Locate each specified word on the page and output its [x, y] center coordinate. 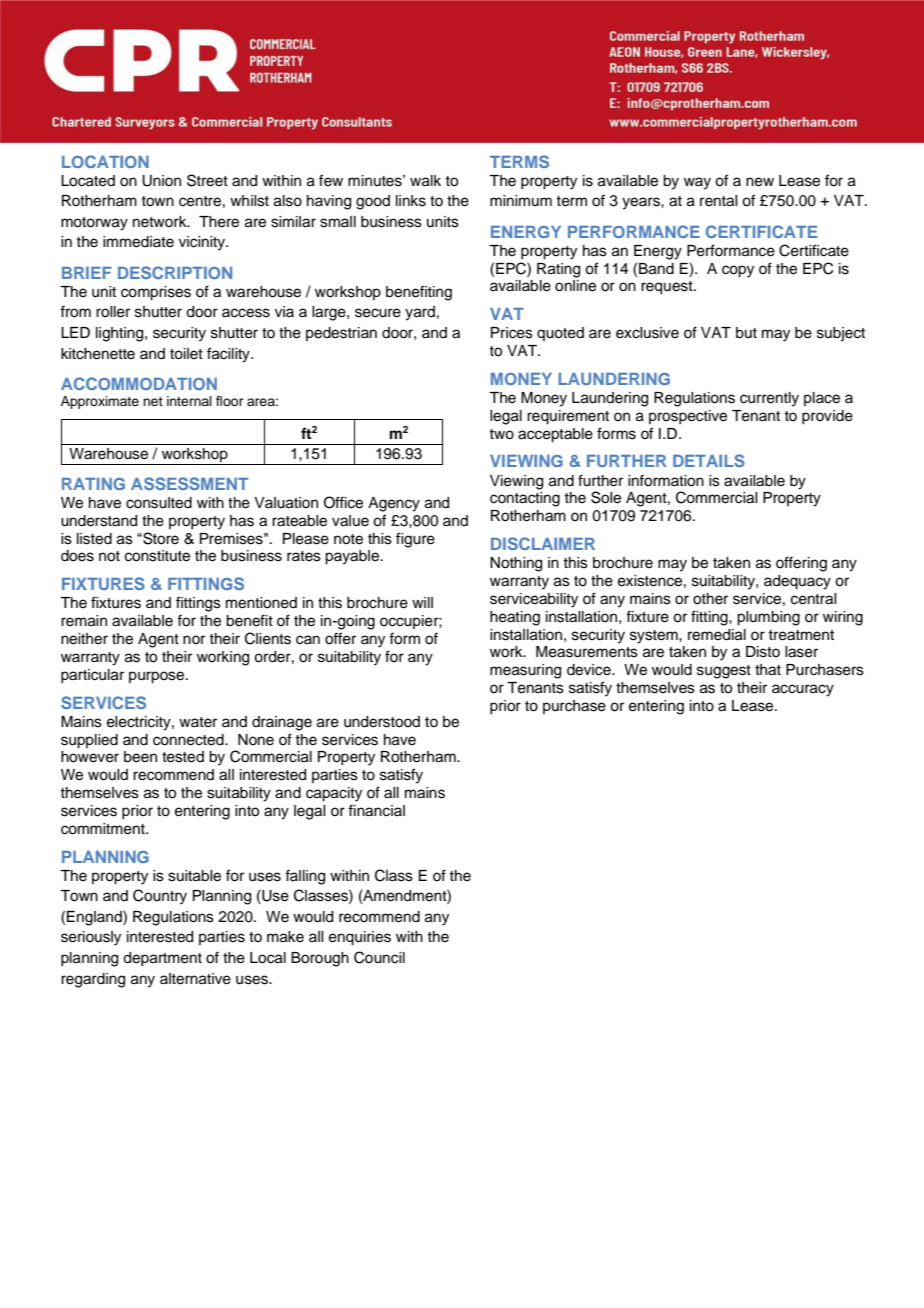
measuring [525, 671]
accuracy [803, 690]
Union [161, 181]
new [760, 182]
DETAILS [709, 460]
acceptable [555, 435]
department [162, 959]
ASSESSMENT [189, 483]
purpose [158, 677]
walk [425, 181]
